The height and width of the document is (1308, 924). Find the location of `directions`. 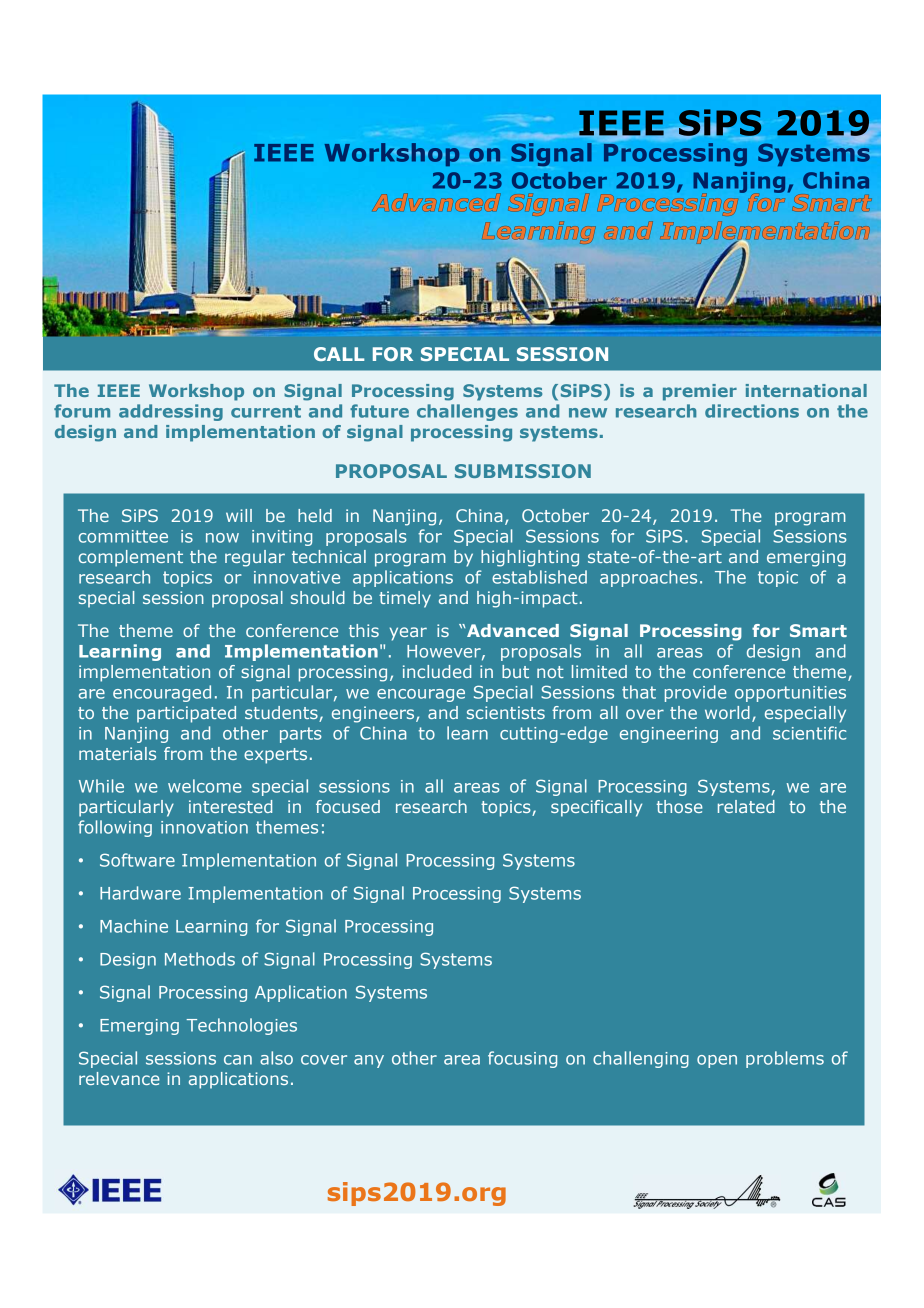

directions is located at coordinates (752, 411).
